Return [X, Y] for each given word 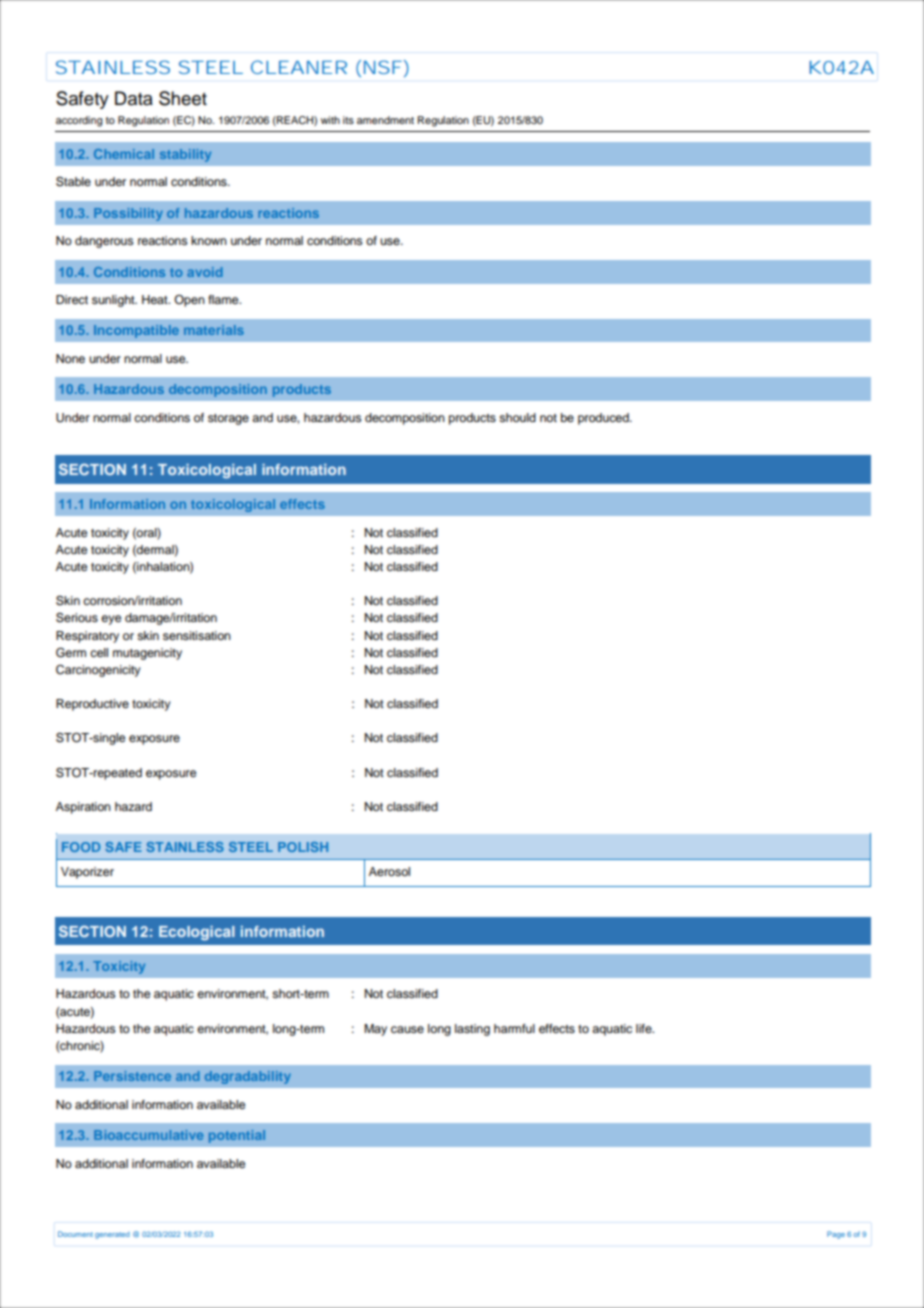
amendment [385, 120]
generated [112, 1235]
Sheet [183, 98]
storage [228, 419]
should [517, 417]
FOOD [81, 847]
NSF [383, 67]
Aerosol [389, 871]
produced [604, 419]
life [645, 1028]
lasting [472, 1030]
